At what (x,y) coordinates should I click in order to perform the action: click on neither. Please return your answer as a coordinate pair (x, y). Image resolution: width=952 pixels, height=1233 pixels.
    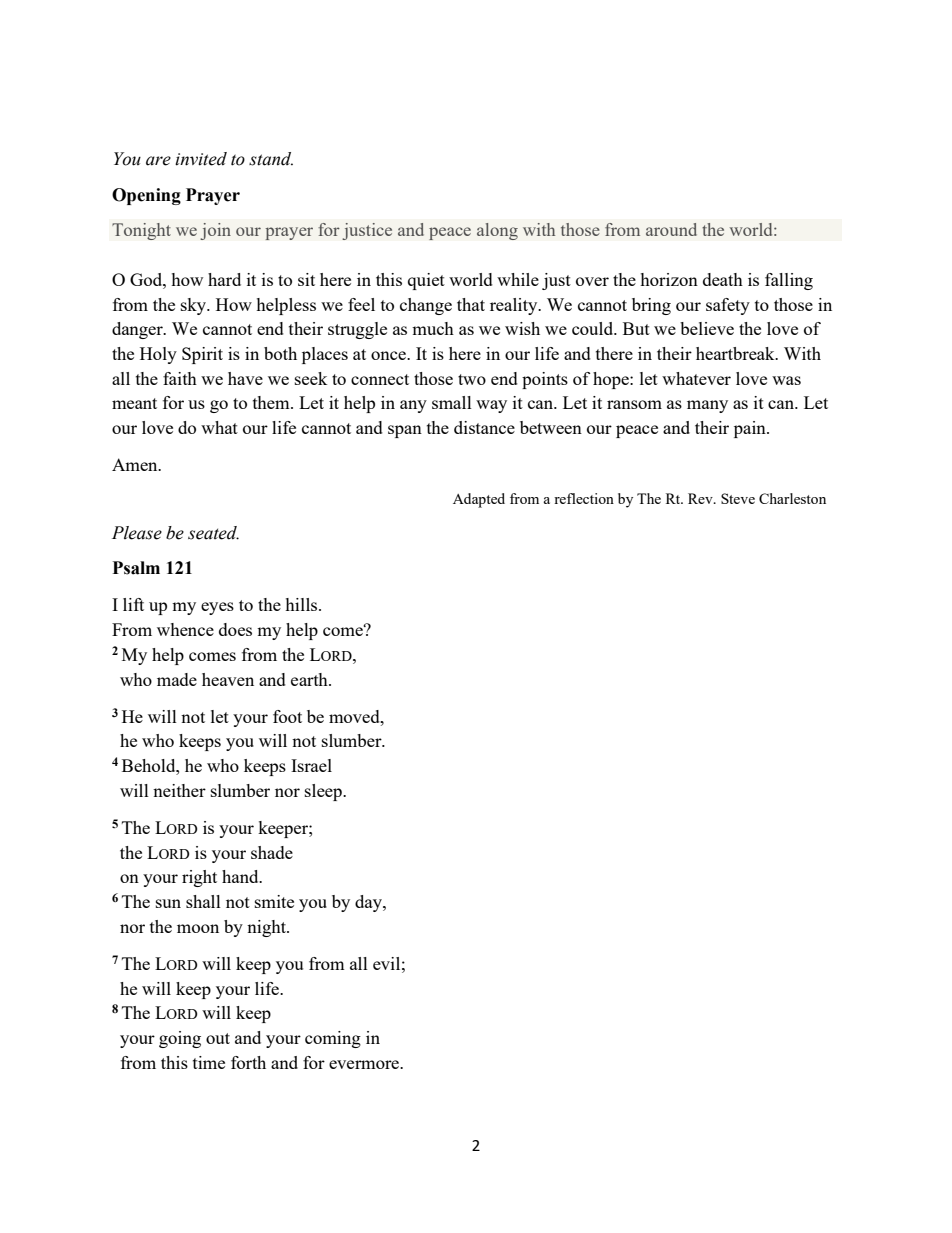
    Looking at the image, I should click on (179, 790).
